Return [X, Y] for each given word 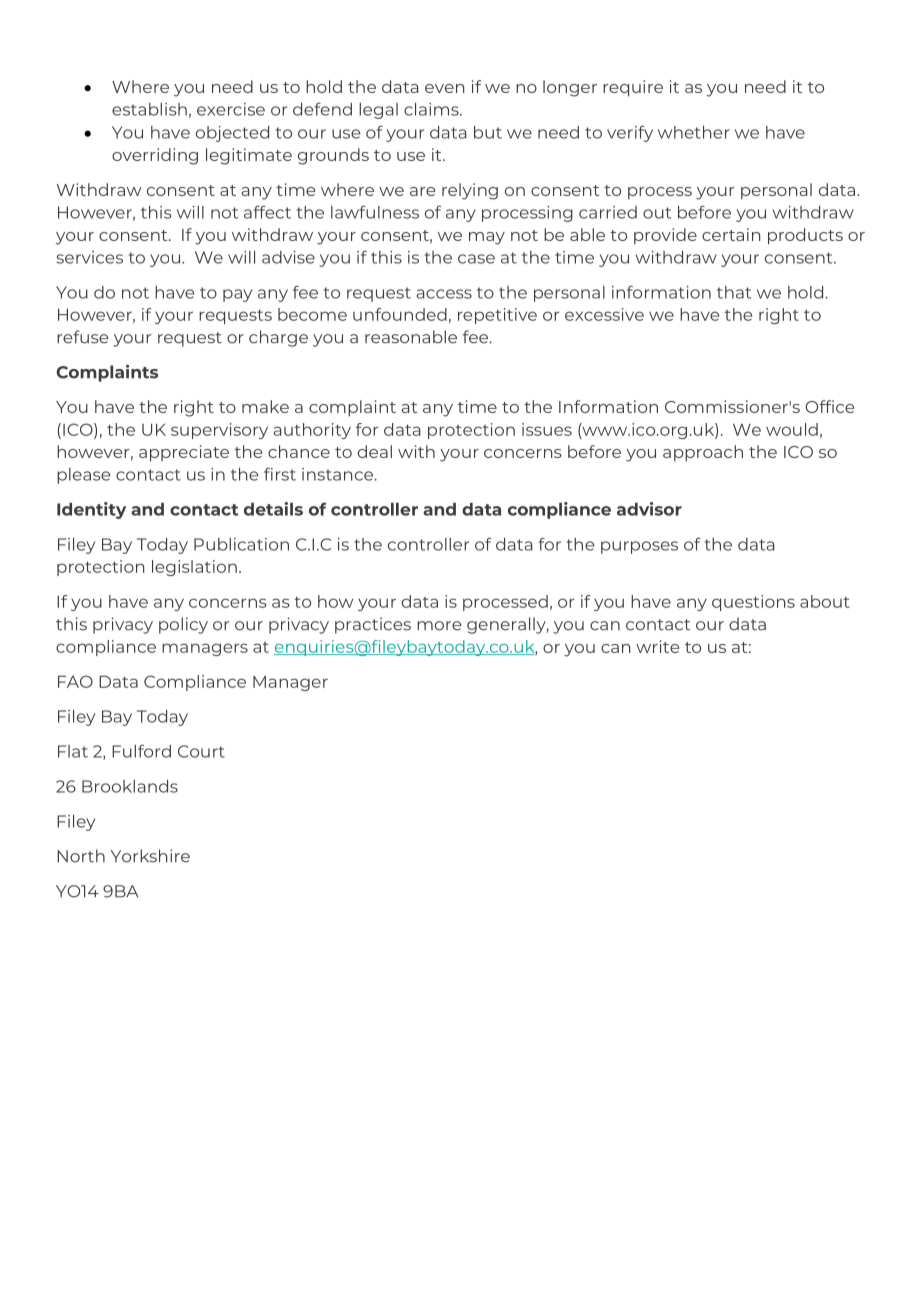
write [658, 646]
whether [694, 132]
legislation [194, 568]
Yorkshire [150, 856]
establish [149, 109]
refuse [83, 337]
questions [753, 603]
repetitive [497, 316]
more [439, 626]
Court [201, 751]
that [734, 292]
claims [432, 109]
